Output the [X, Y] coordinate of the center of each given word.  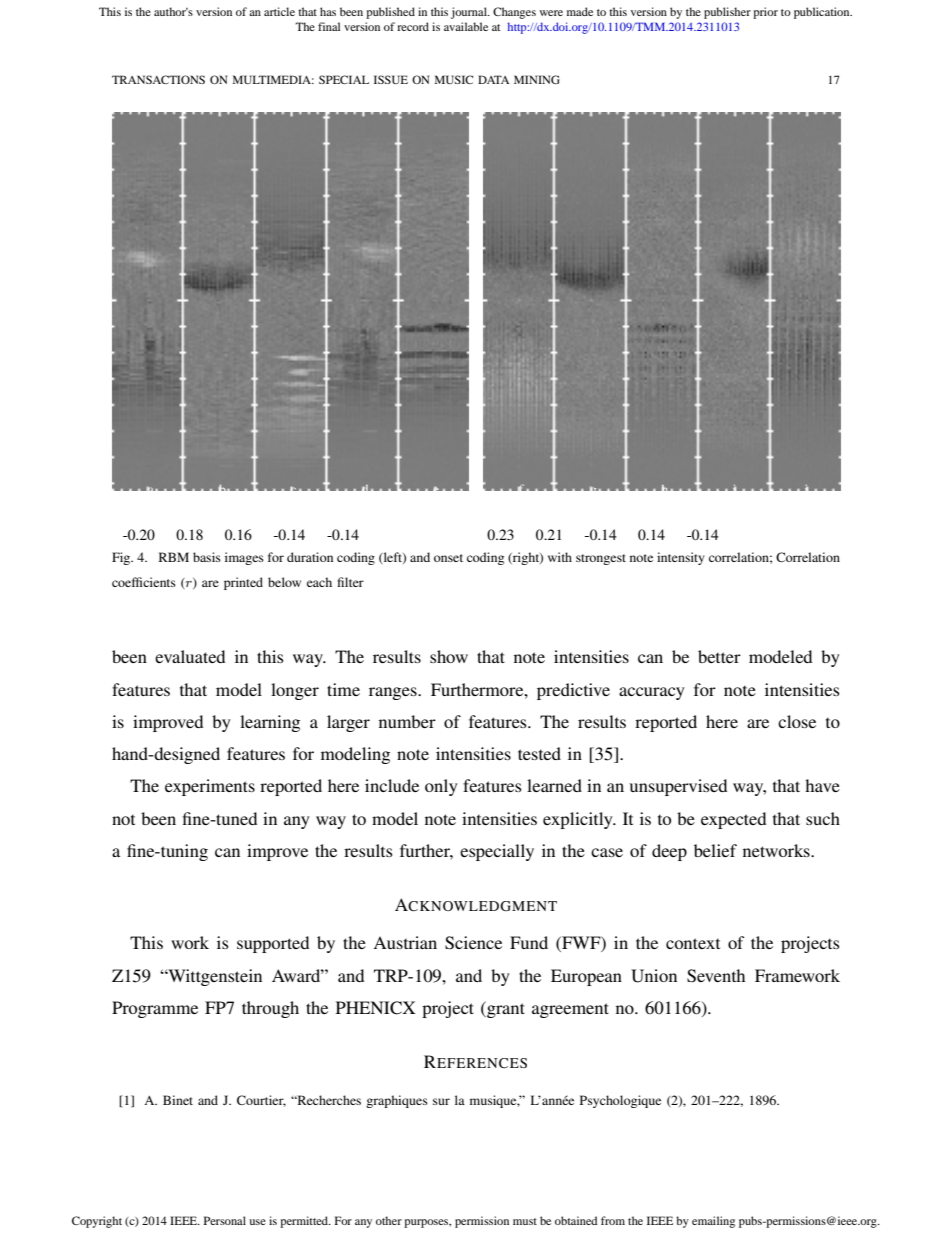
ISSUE [391, 79]
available [466, 26]
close [797, 721]
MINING [537, 79]
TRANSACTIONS [158, 79]
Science [473, 943]
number [407, 721]
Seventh [716, 976]
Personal [225, 1220]
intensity [680, 558]
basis [207, 557]
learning [270, 723]
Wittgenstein [214, 977]
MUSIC [454, 79]
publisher [727, 13]
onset [448, 558]
